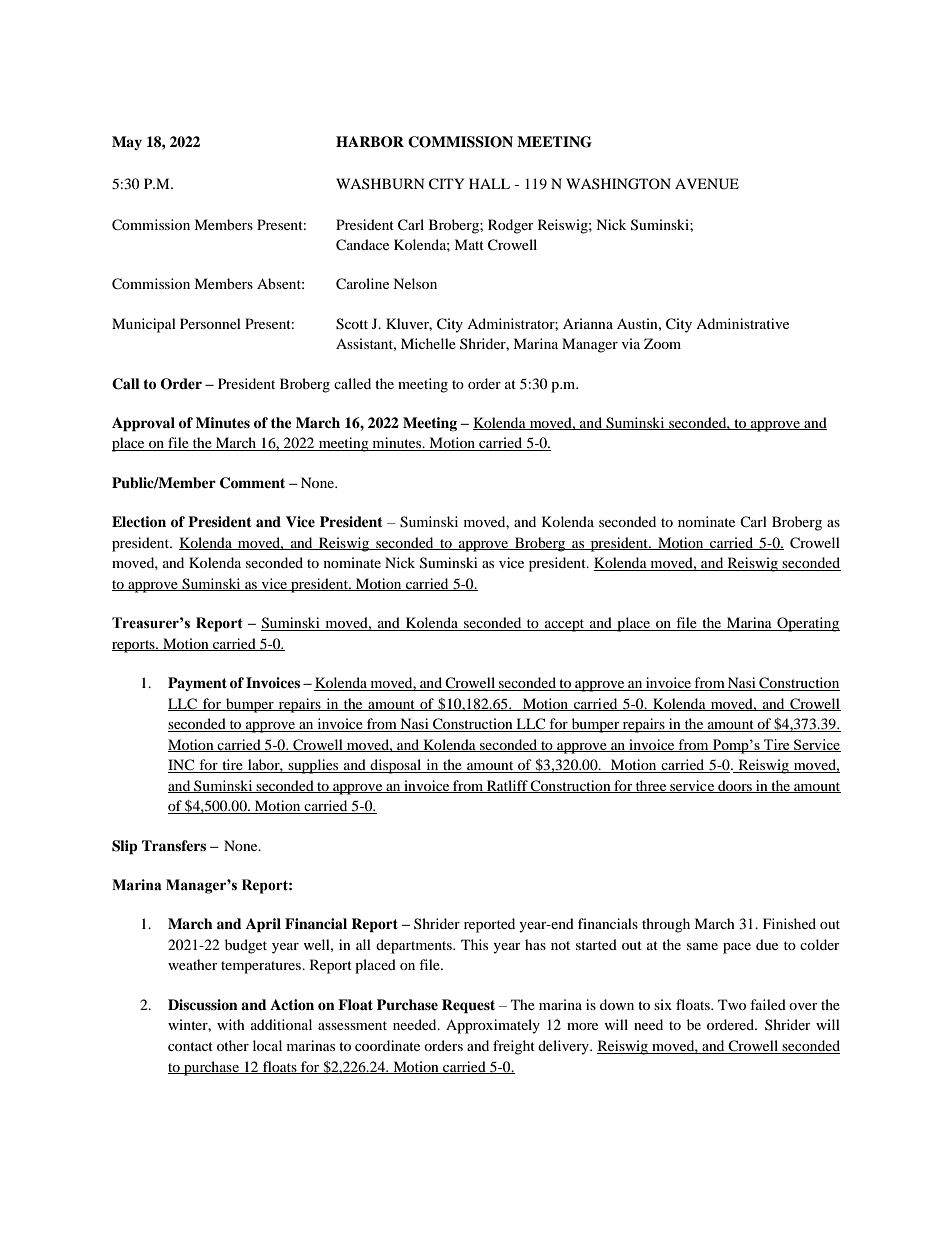  I want to click on Finished, so click(789, 923).
